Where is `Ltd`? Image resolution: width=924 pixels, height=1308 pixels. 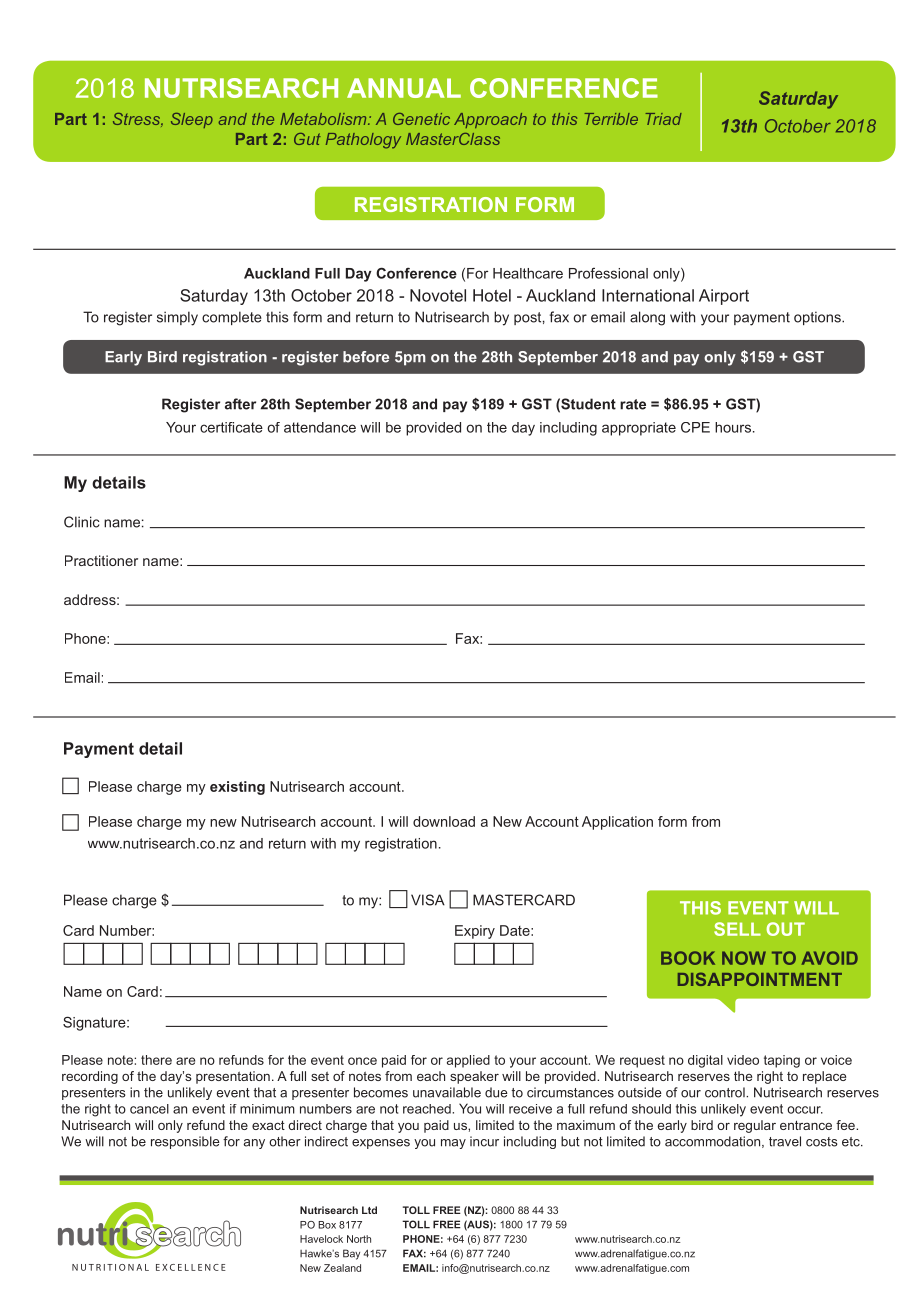 Ltd is located at coordinates (369, 1210).
